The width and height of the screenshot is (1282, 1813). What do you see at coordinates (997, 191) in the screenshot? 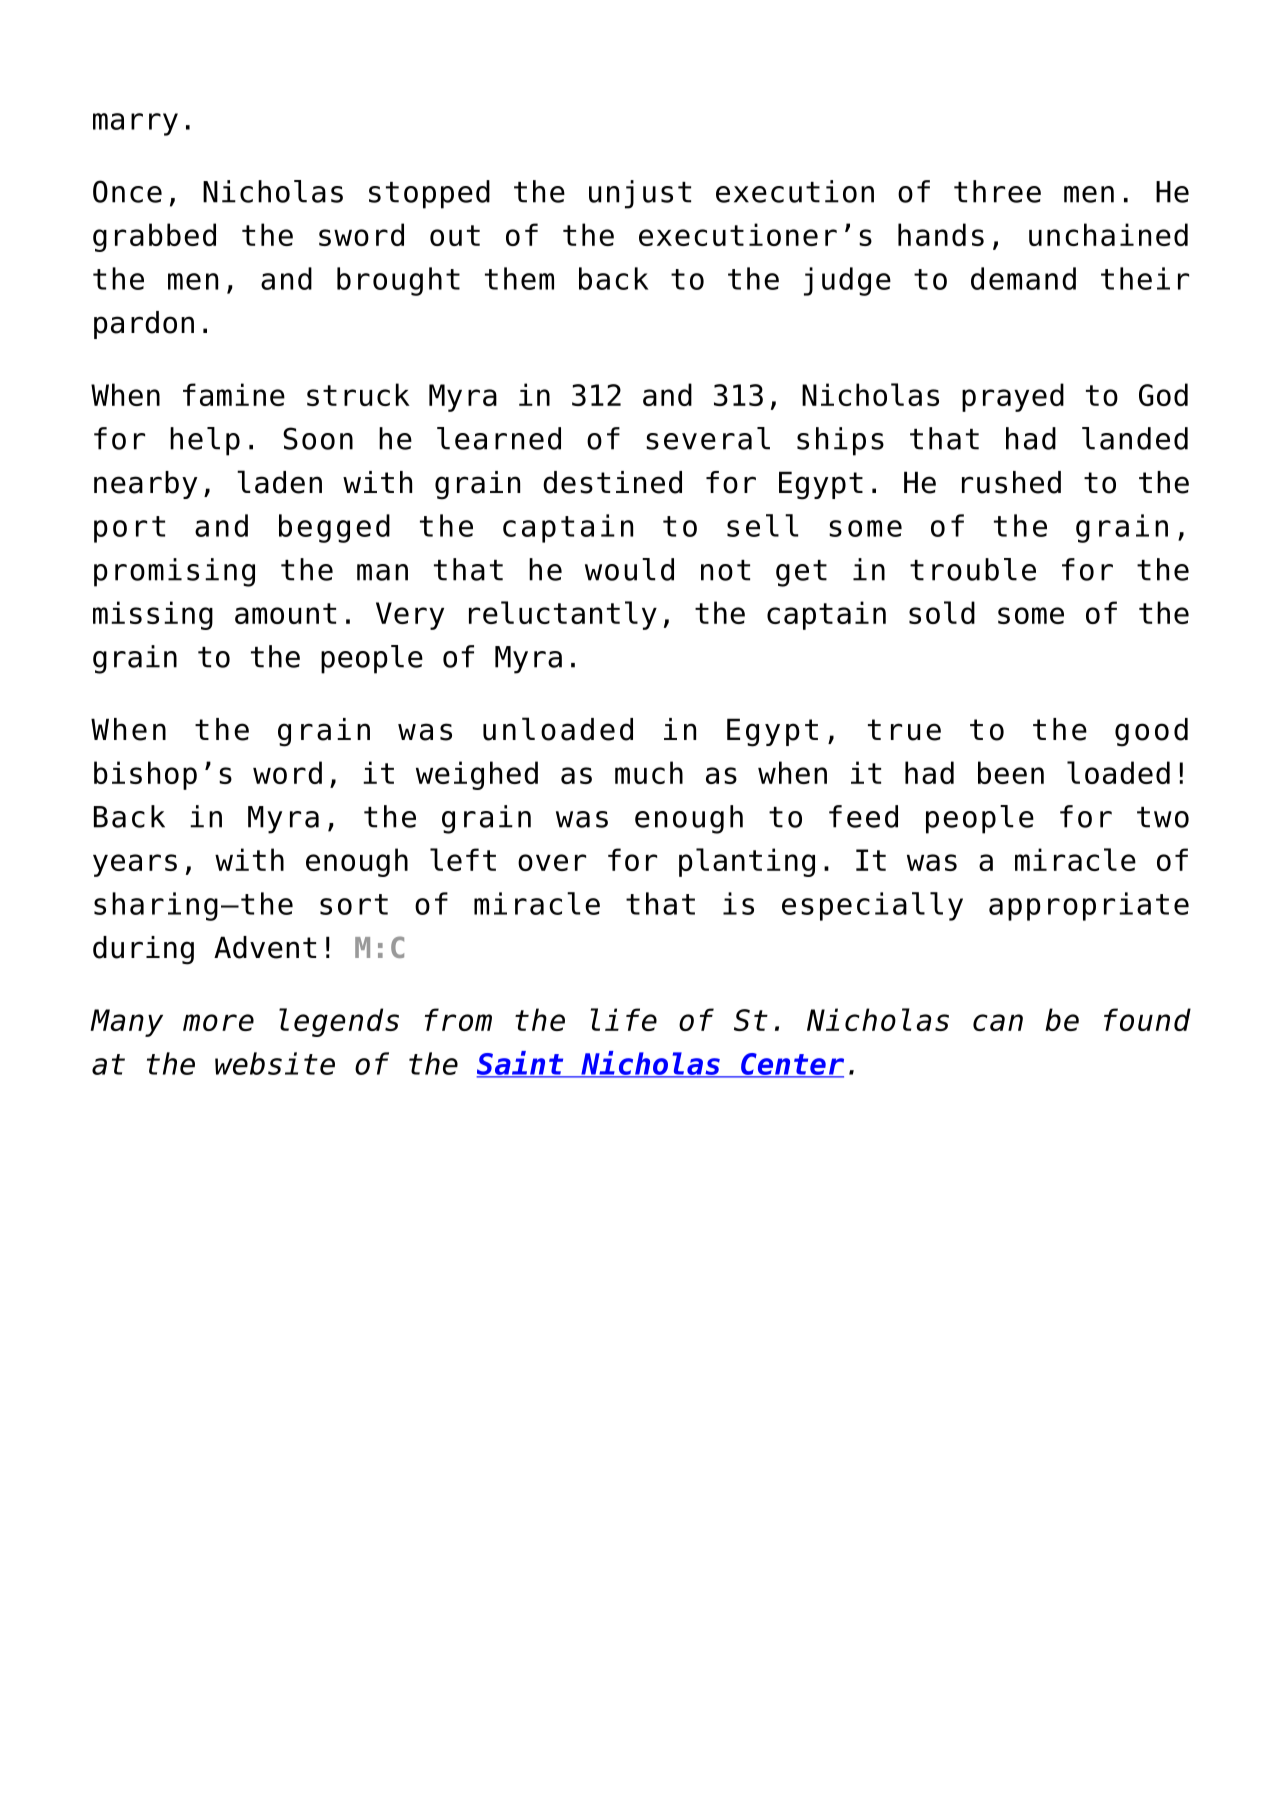
I see `three` at bounding box center [997, 191].
